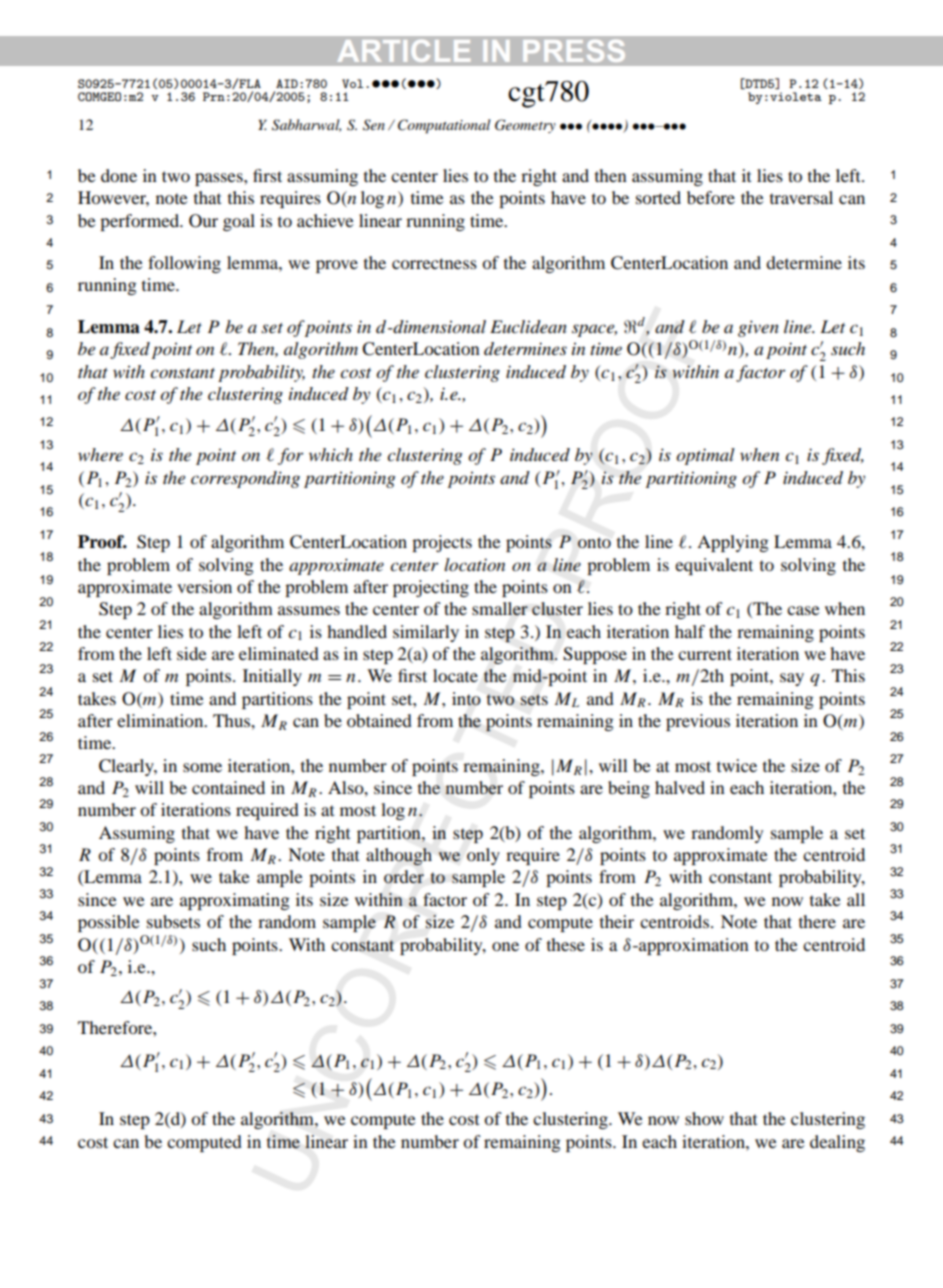 Image resolution: width=943 pixels, height=1288 pixels. I want to click on optimal, so click(705, 456).
